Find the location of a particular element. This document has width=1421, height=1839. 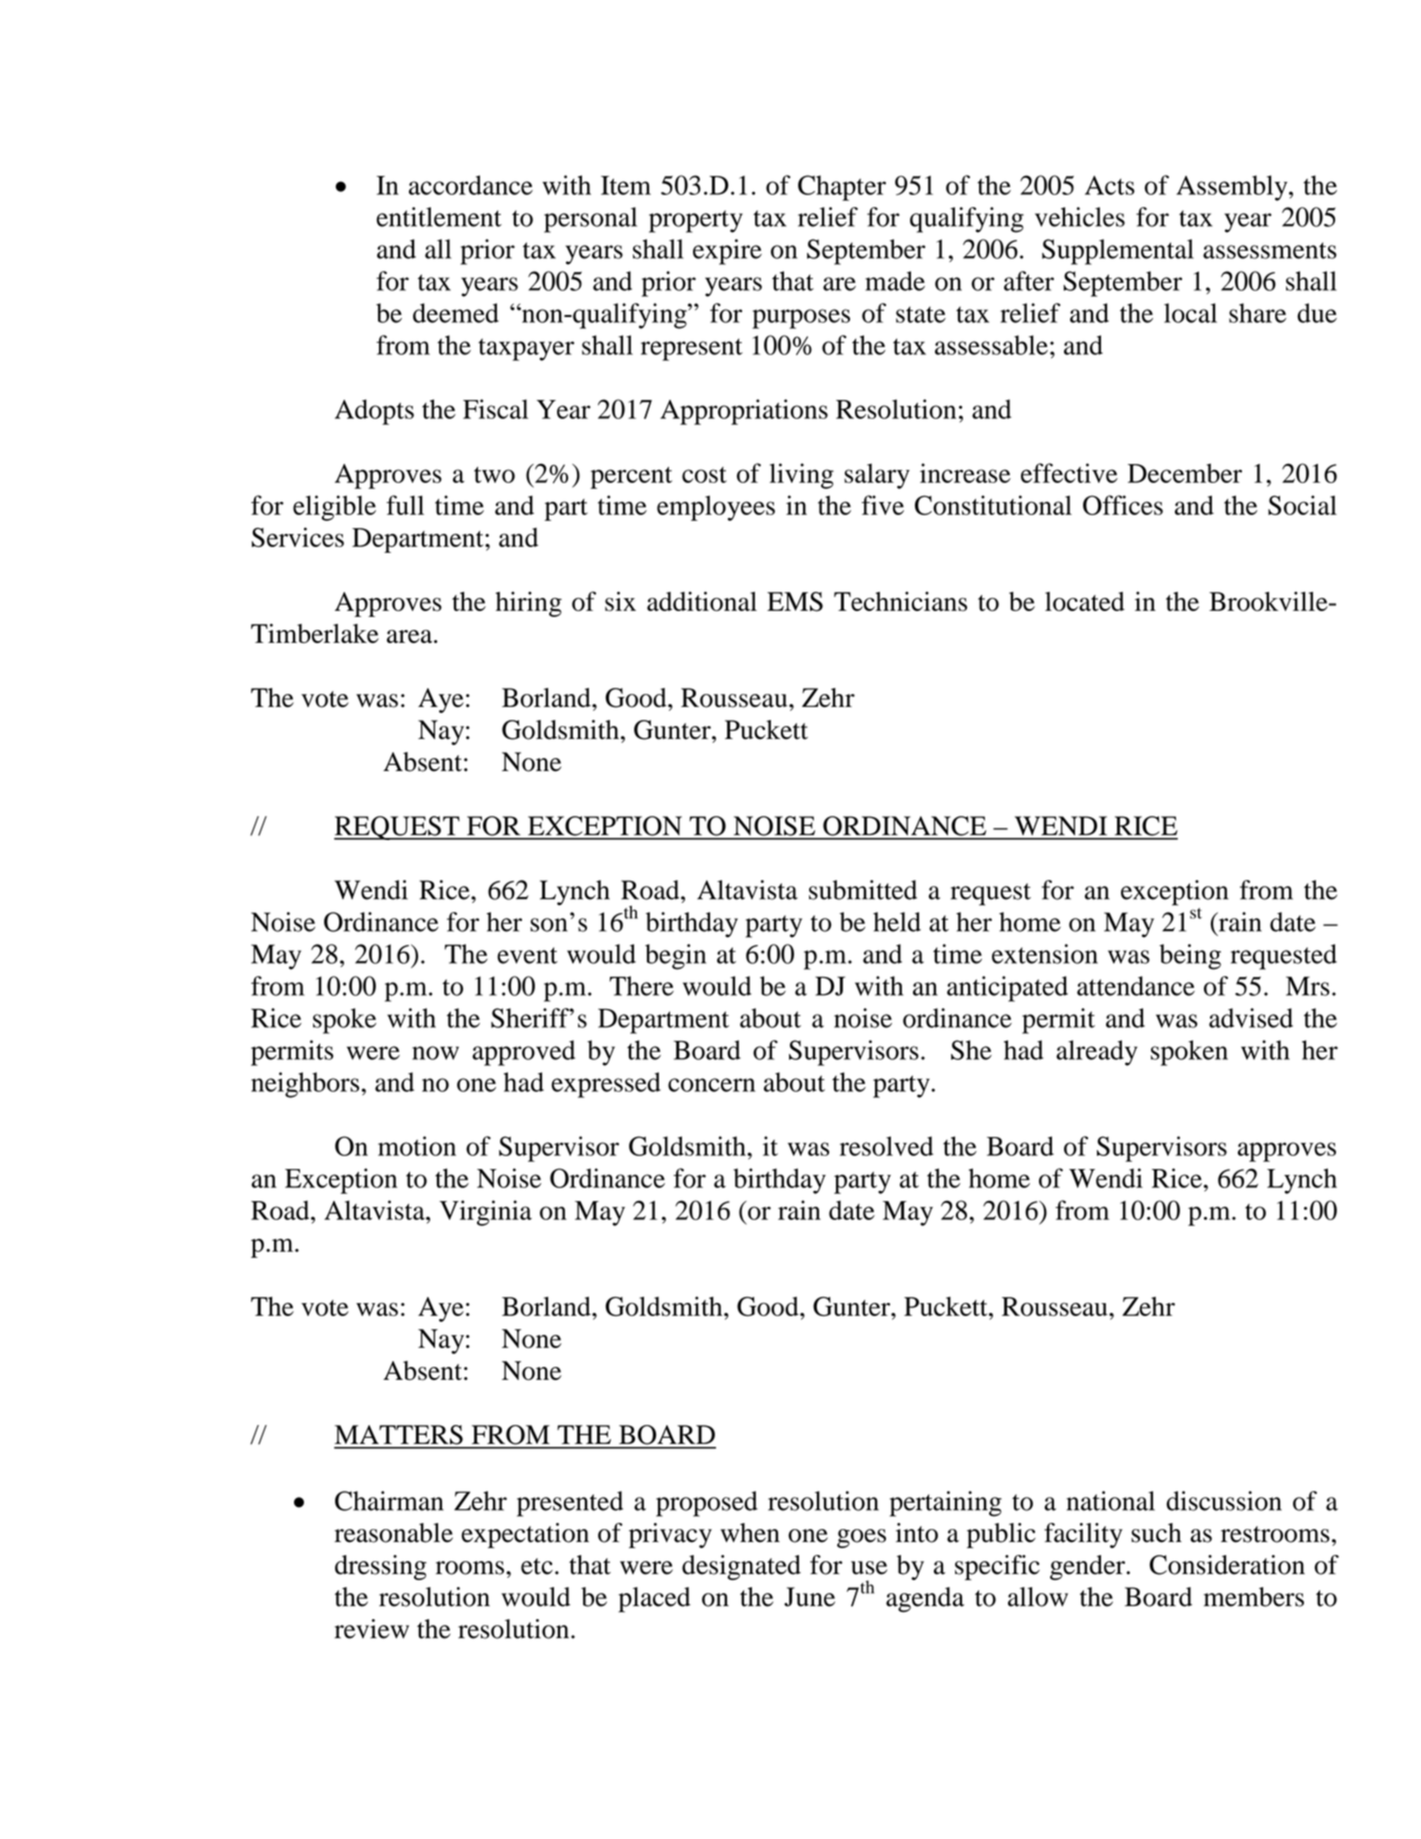

already is located at coordinates (1096, 1053).
